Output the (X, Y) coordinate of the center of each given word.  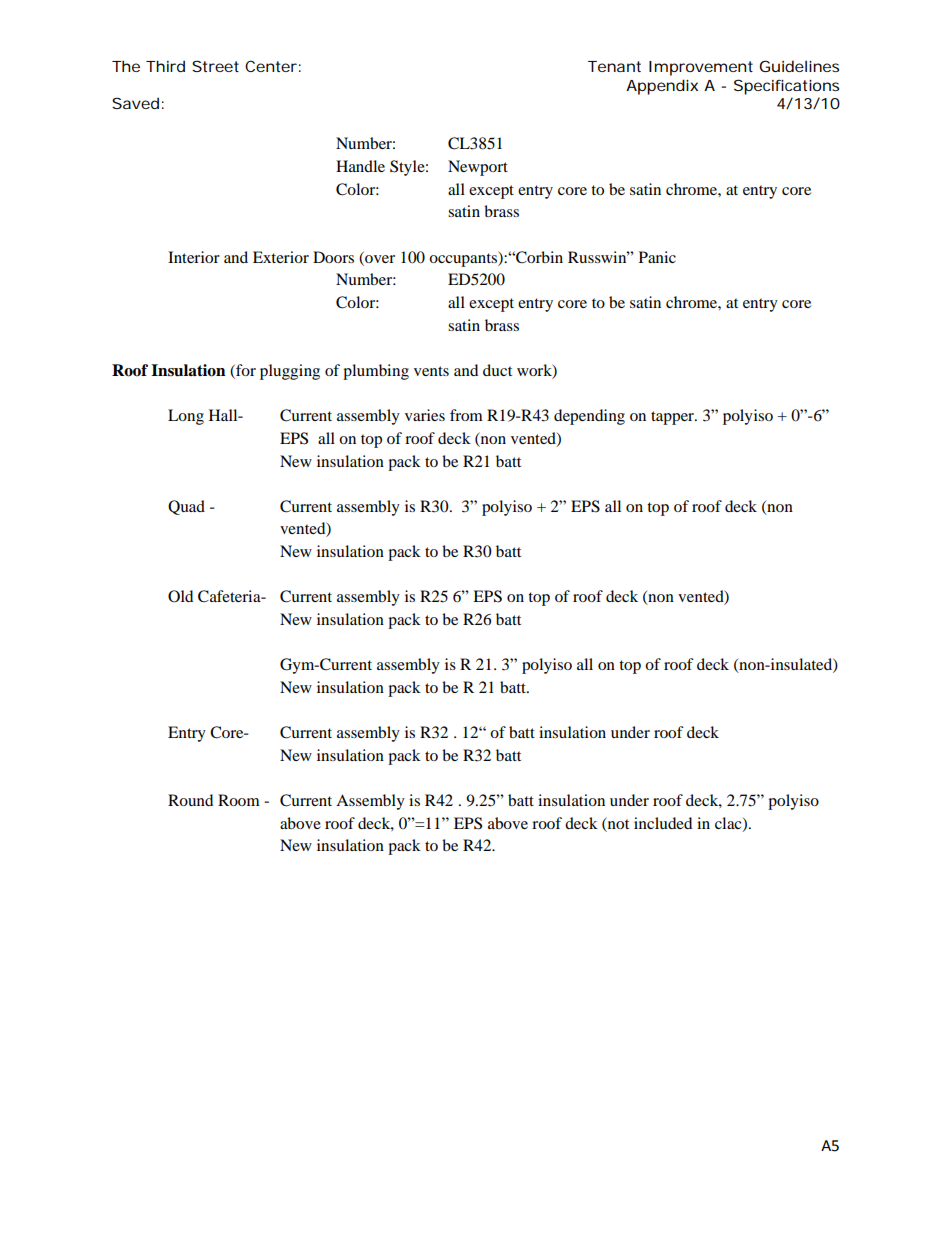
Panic (657, 257)
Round (190, 800)
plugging (290, 372)
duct (497, 370)
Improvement (701, 68)
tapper (673, 418)
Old (180, 596)
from (466, 415)
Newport (478, 168)
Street (215, 66)
